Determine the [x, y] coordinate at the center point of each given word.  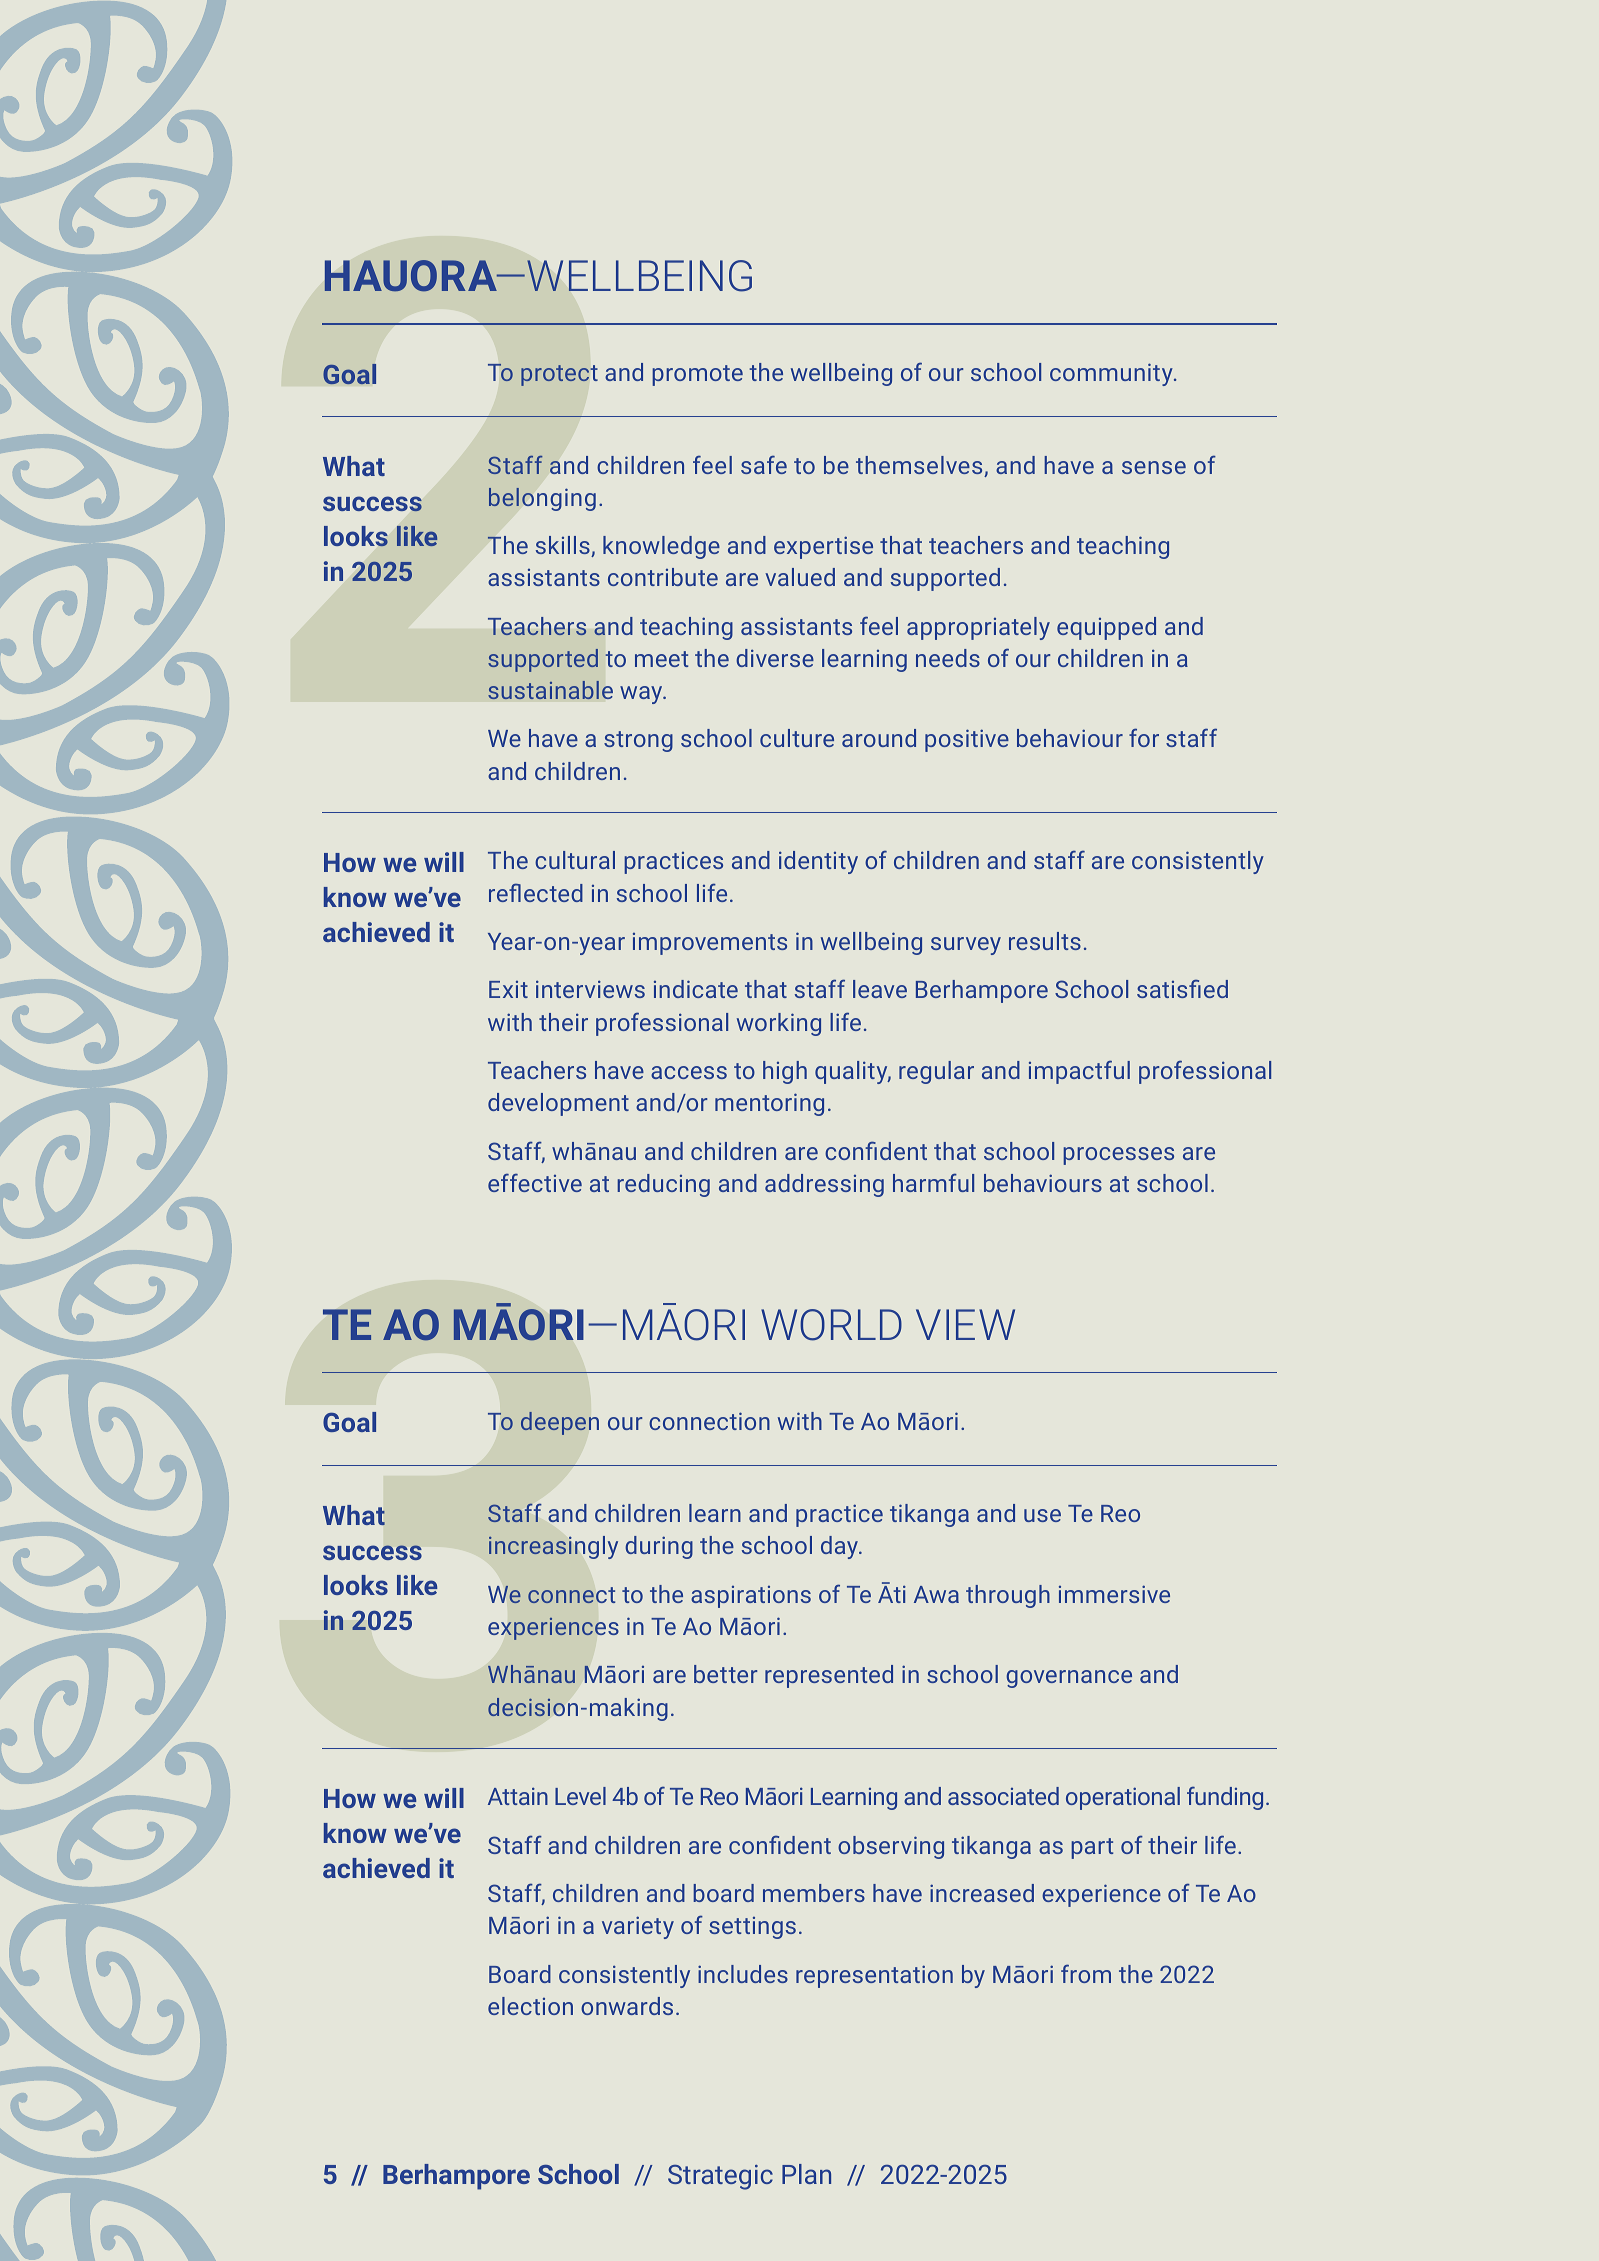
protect [559, 375]
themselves [920, 466]
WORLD [831, 1325]
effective [535, 1183]
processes [1118, 1156]
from [1086, 1973]
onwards [627, 2006]
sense [1154, 467]
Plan [806, 2174]
